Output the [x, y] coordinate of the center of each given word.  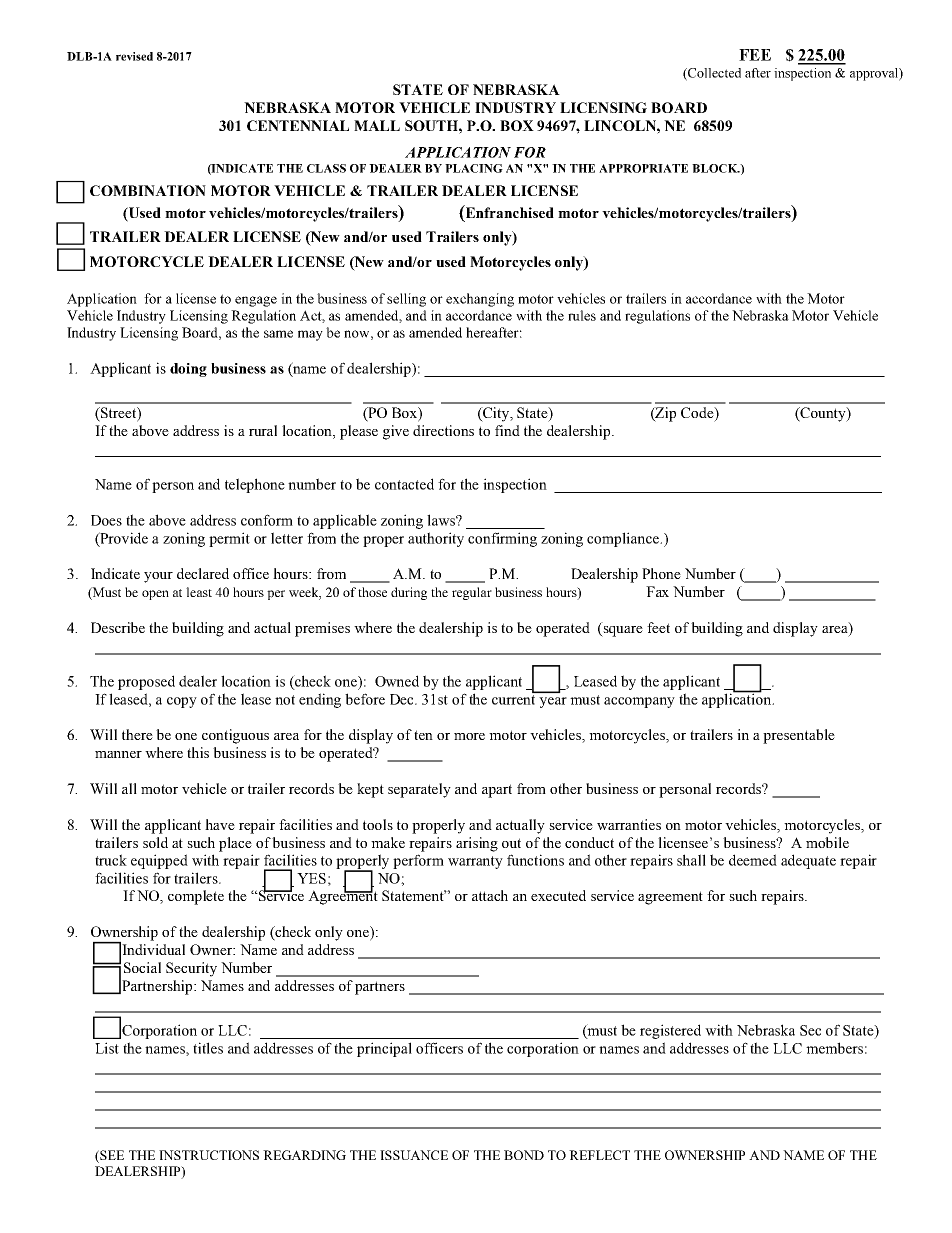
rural [263, 430]
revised [134, 56]
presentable [799, 736]
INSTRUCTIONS [209, 1155]
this [198, 752]
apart [497, 791]
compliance [624, 539]
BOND [524, 1155]
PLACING [474, 168]
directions [443, 430]
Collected [713, 74]
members [834, 1048]
